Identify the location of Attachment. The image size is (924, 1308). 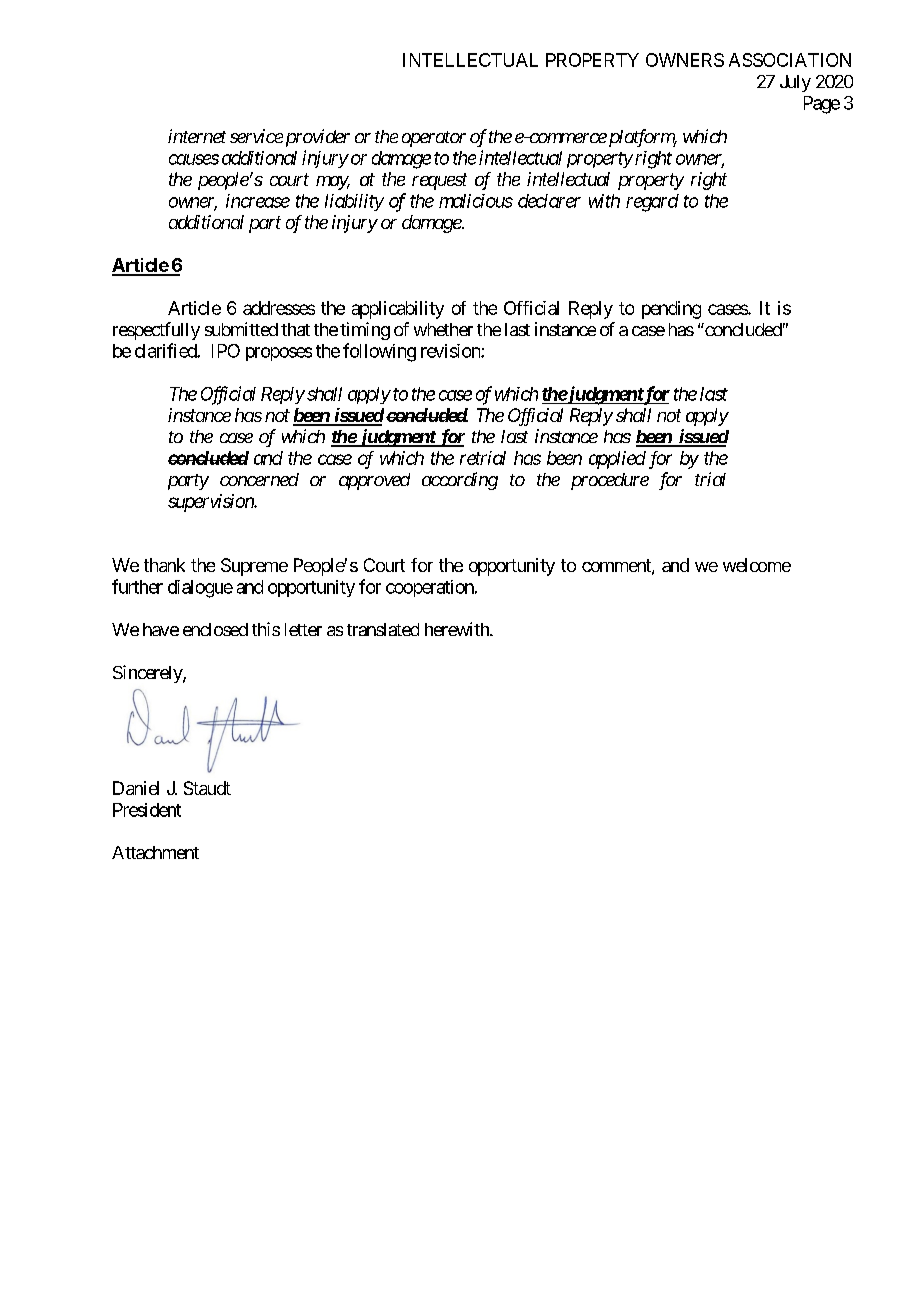
(155, 852).
